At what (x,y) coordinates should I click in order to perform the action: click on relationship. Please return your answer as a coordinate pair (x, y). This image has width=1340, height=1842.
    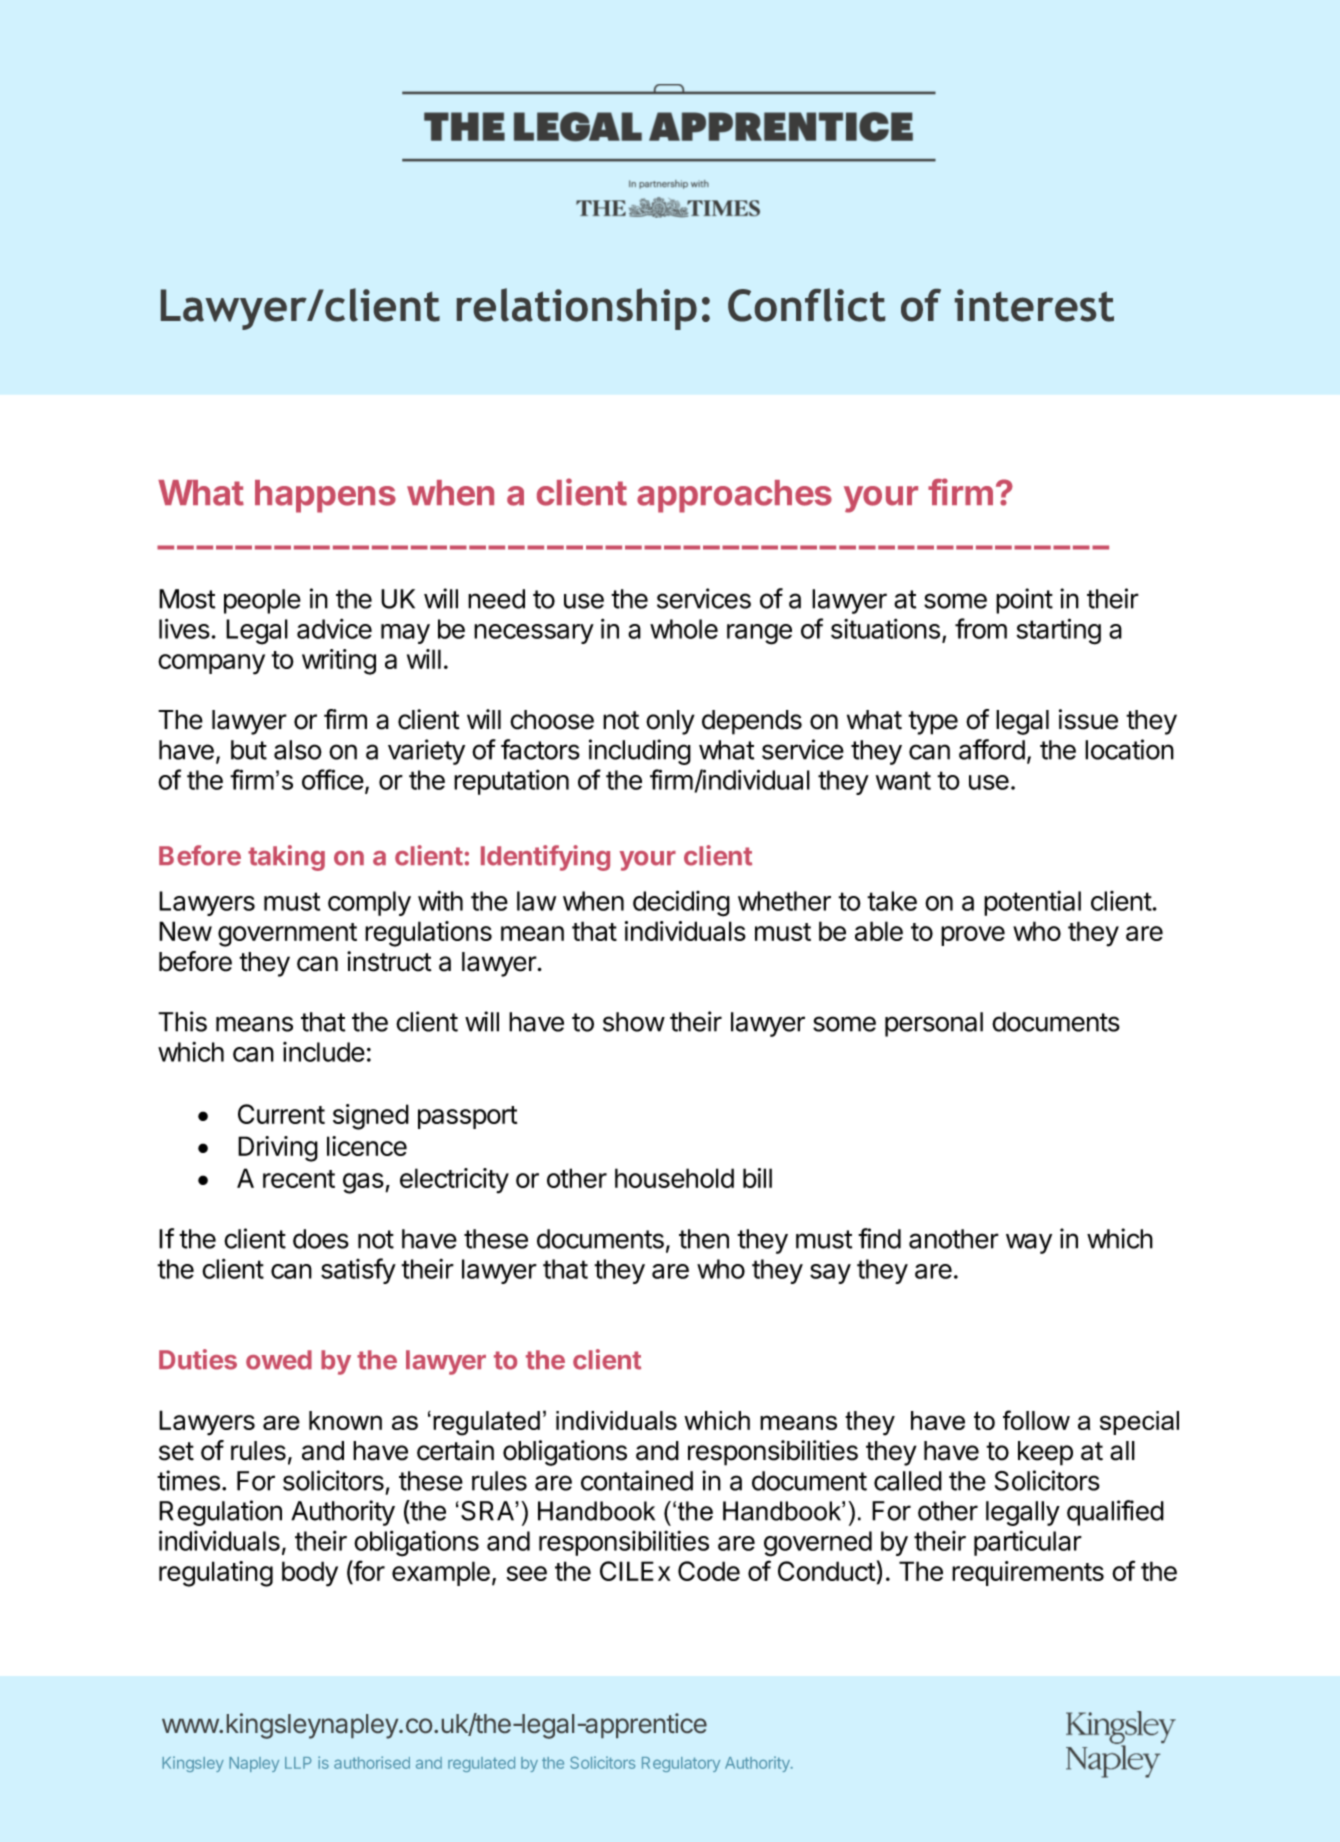
    Looking at the image, I should click on (577, 309).
